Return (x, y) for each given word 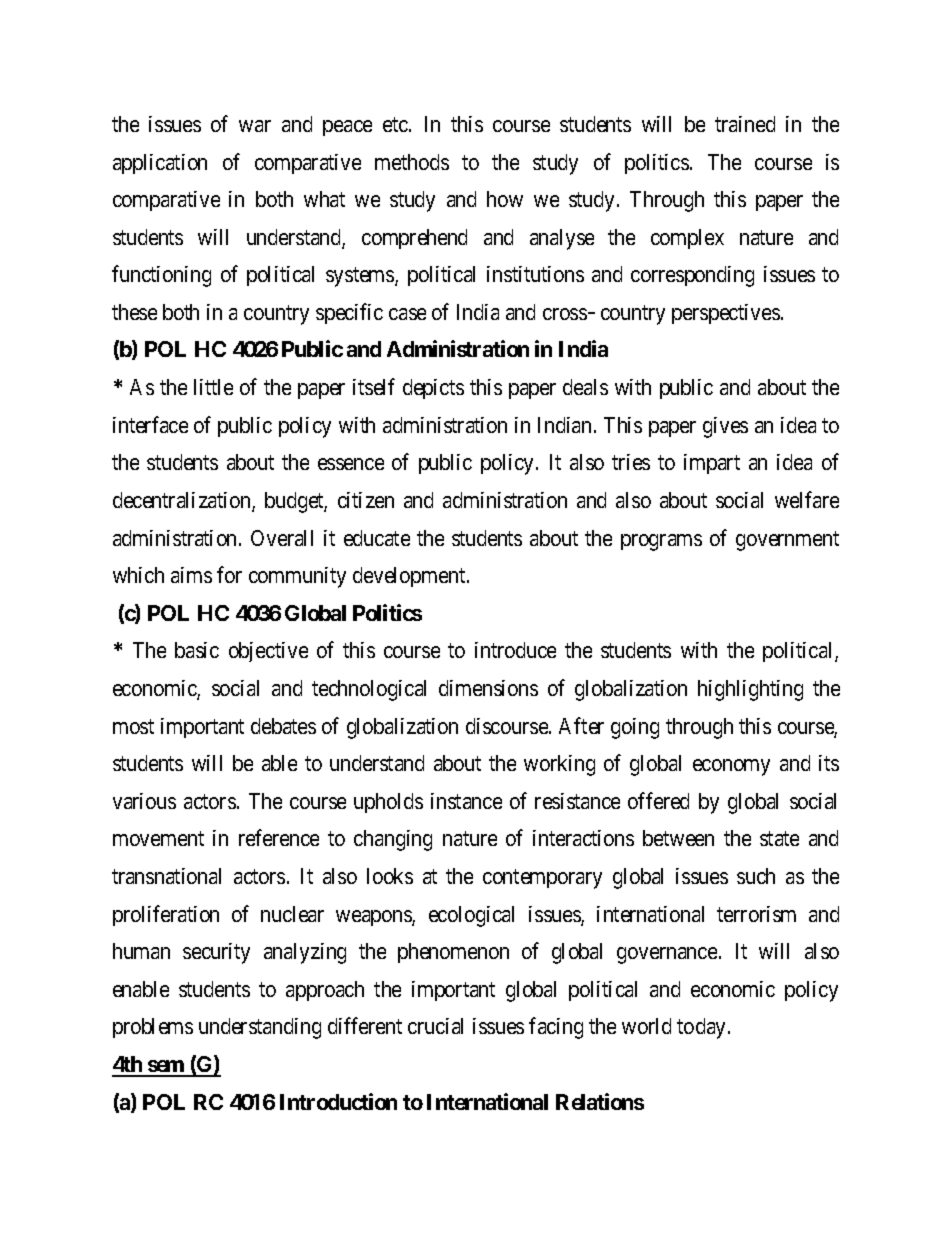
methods (412, 162)
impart (712, 464)
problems (153, 1028)
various (144, 801)
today (703, 1028)
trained (745, 124)
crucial (435, 1026)
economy (731, 767)
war (255, 126)
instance (466, 801)
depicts (433, 389)
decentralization (183, 501)
